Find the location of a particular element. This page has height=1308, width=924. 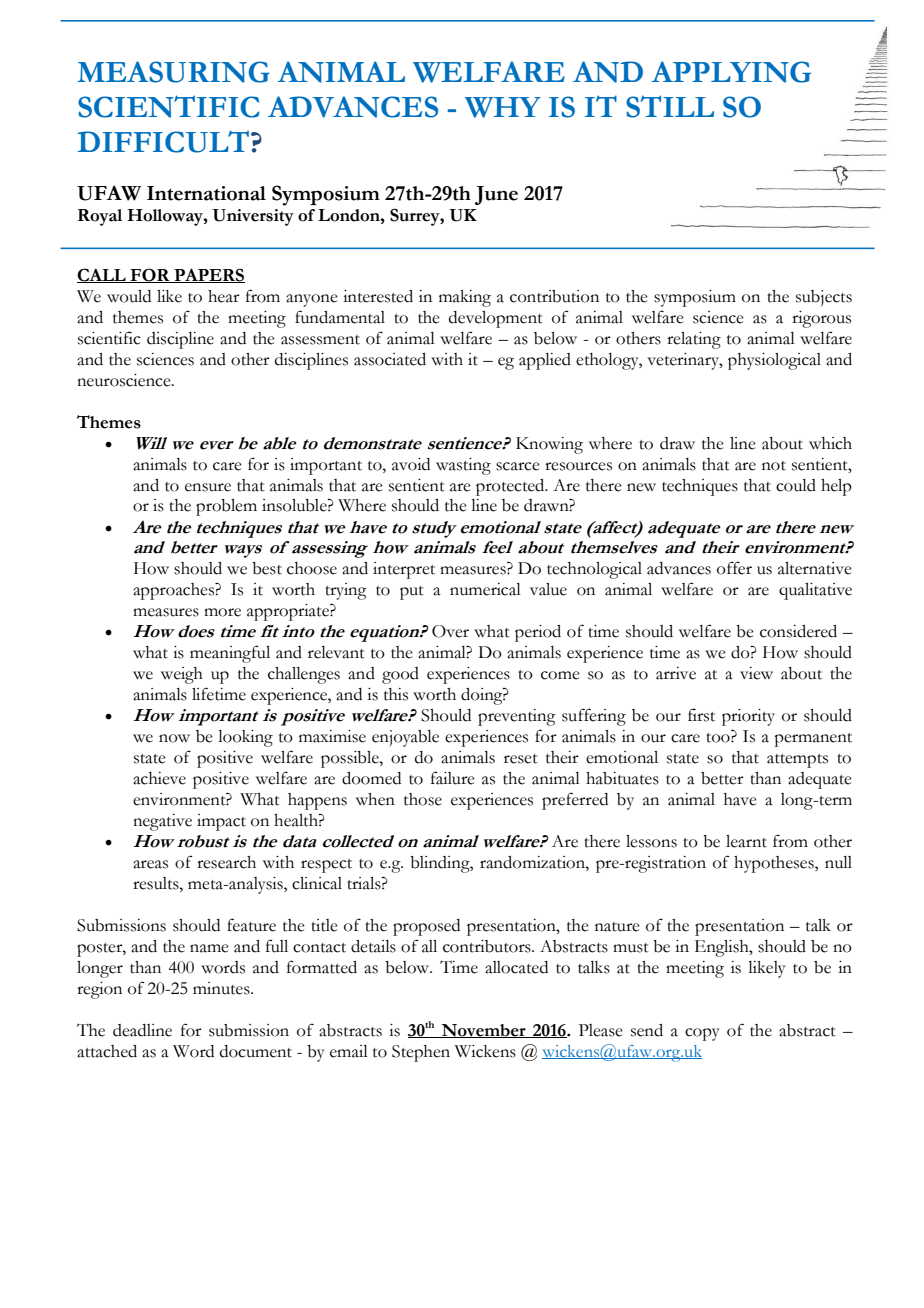

APPLYING is located at coordinates (731, 72).
